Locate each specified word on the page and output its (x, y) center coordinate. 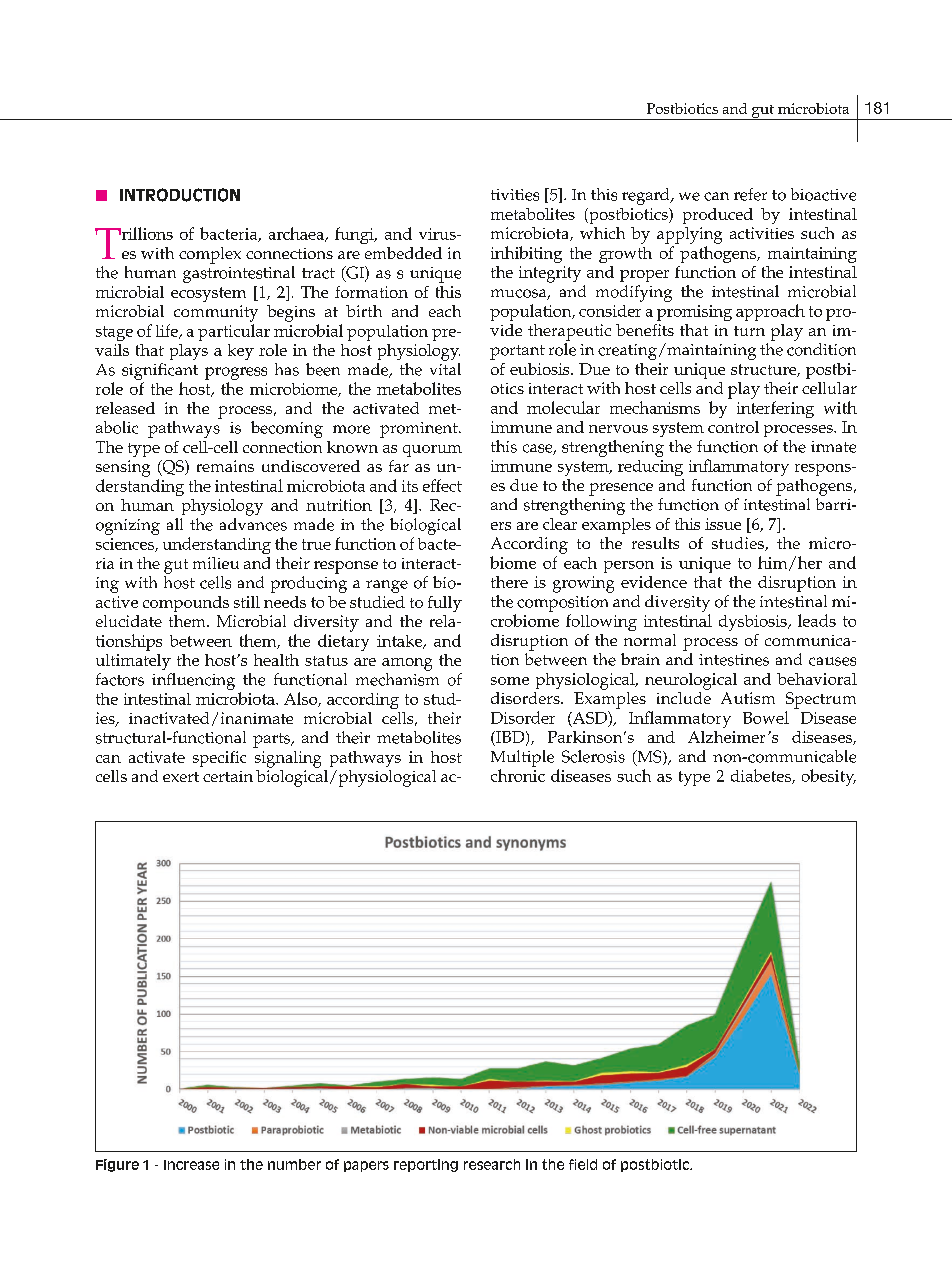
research (492, 1164)
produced (718, 216)
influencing (193, 681)
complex (210, 255)
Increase (191, 1165)
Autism (748, 698)
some (510, 681)
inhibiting (526, 254)
